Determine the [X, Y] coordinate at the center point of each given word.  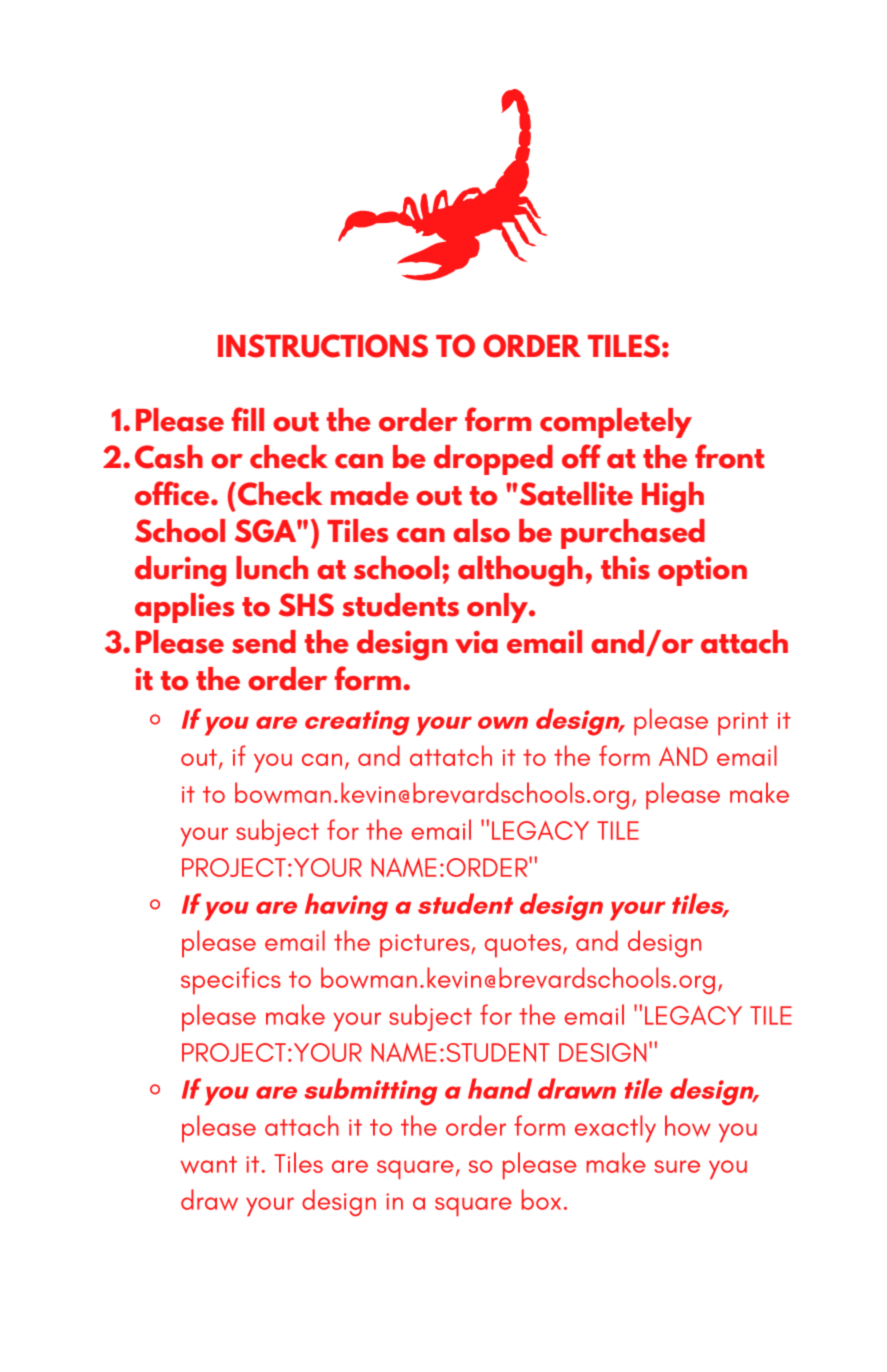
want [208, 1165]
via [476, 642]
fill [248, 419]
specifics [231, 981]
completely [616, 423]
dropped [493, 460]
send [264, 642]
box [541, 1199]
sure [677, 1166]
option [702, 571]
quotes [523, 946]
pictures [426, 946]
